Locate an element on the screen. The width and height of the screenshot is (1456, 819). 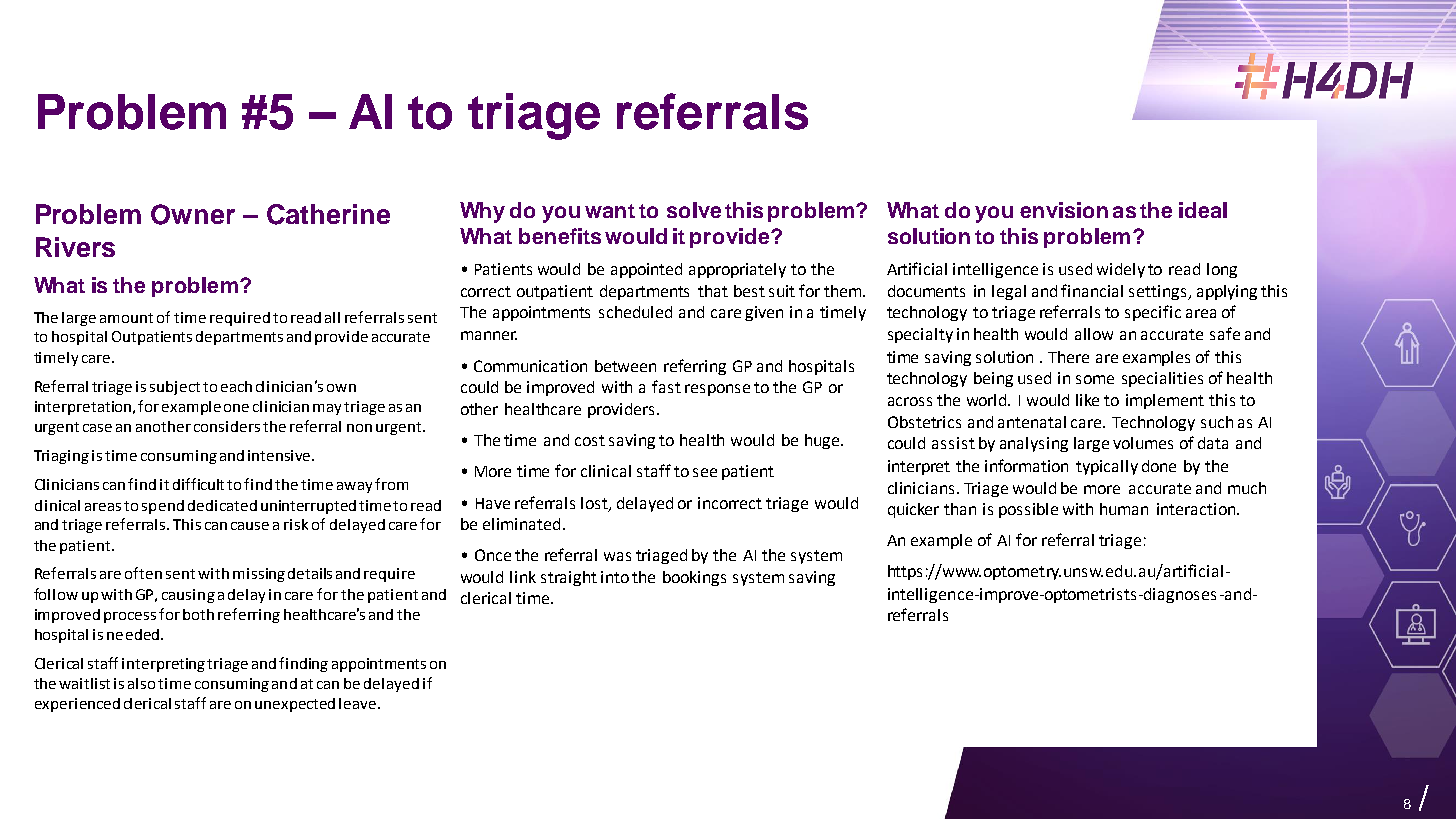
want is located at coordinates (610, 211).
